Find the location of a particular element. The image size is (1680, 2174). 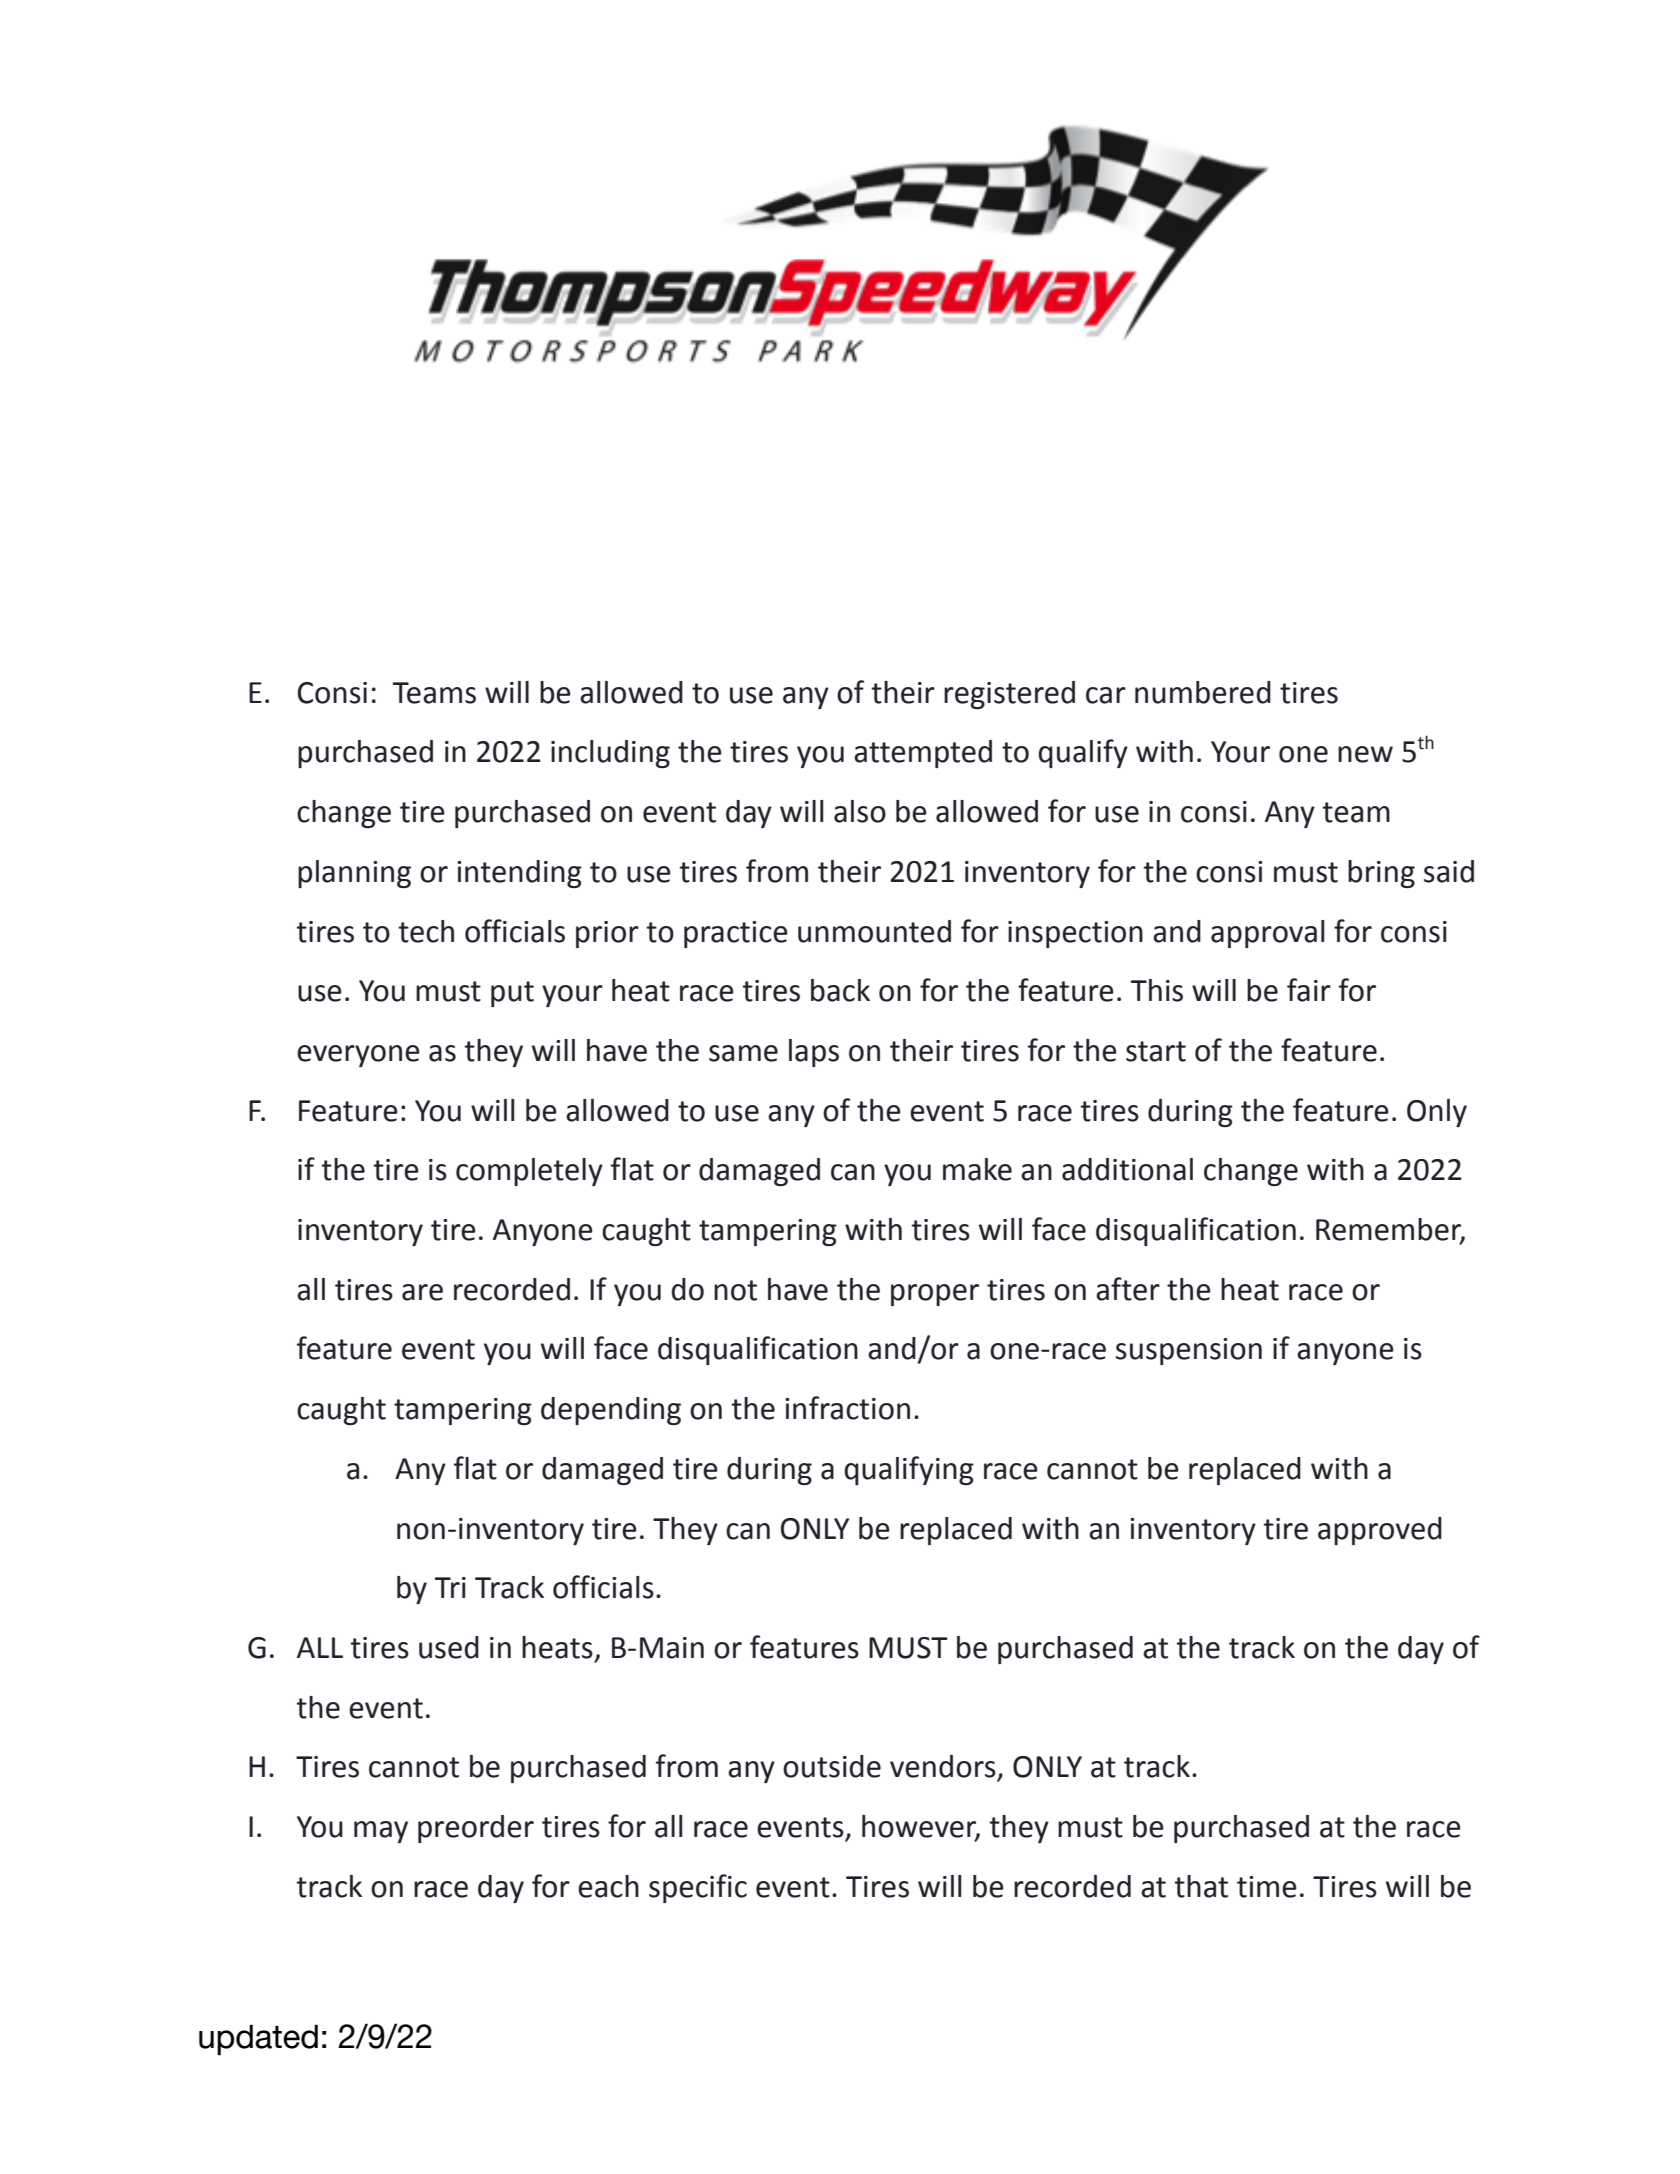

including is located at coordinates (610, 754).
